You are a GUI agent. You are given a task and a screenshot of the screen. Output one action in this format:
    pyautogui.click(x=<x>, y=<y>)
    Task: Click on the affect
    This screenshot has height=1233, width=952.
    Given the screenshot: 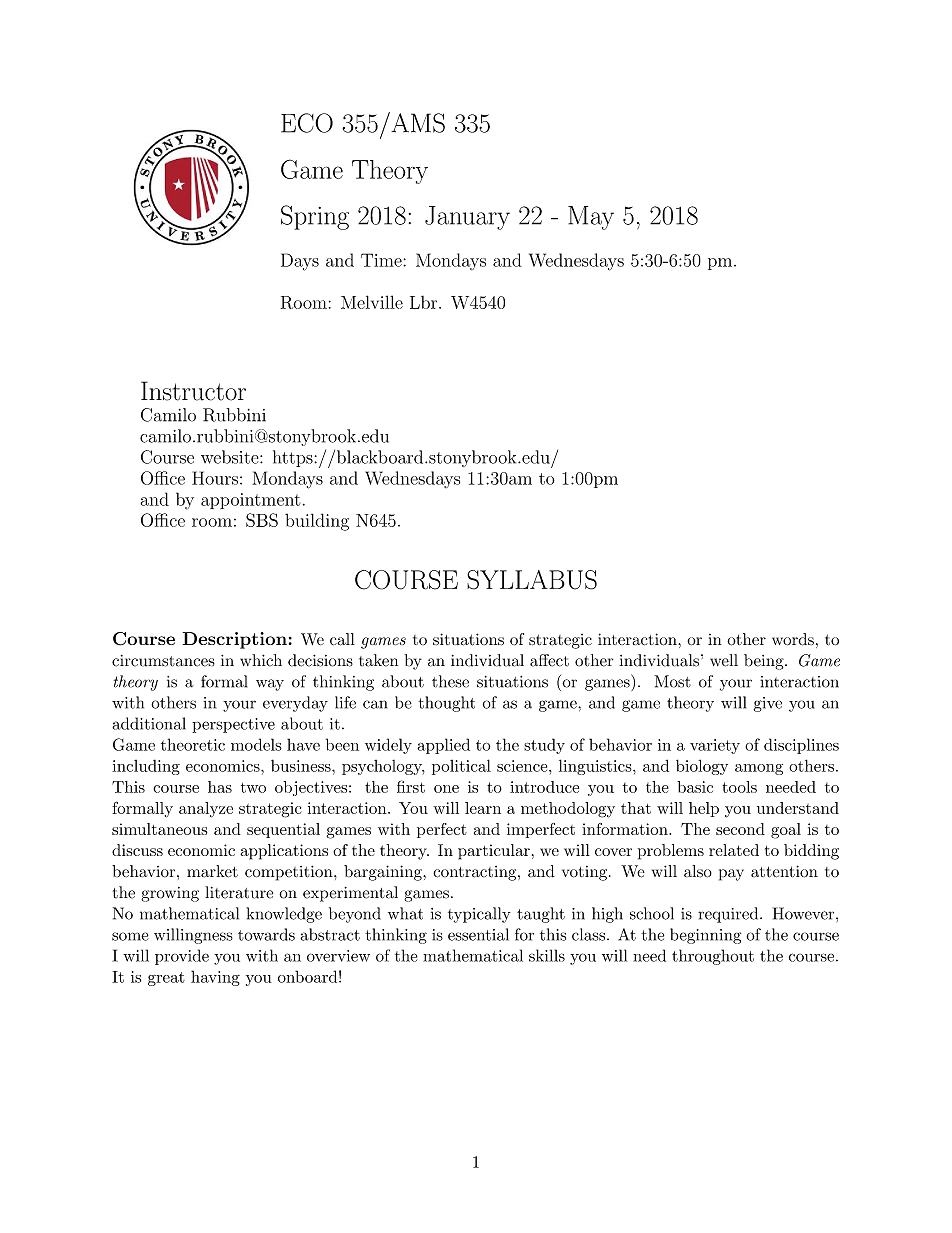 What is the action you would take?
    pyautogui.click(x=549, y=660)
